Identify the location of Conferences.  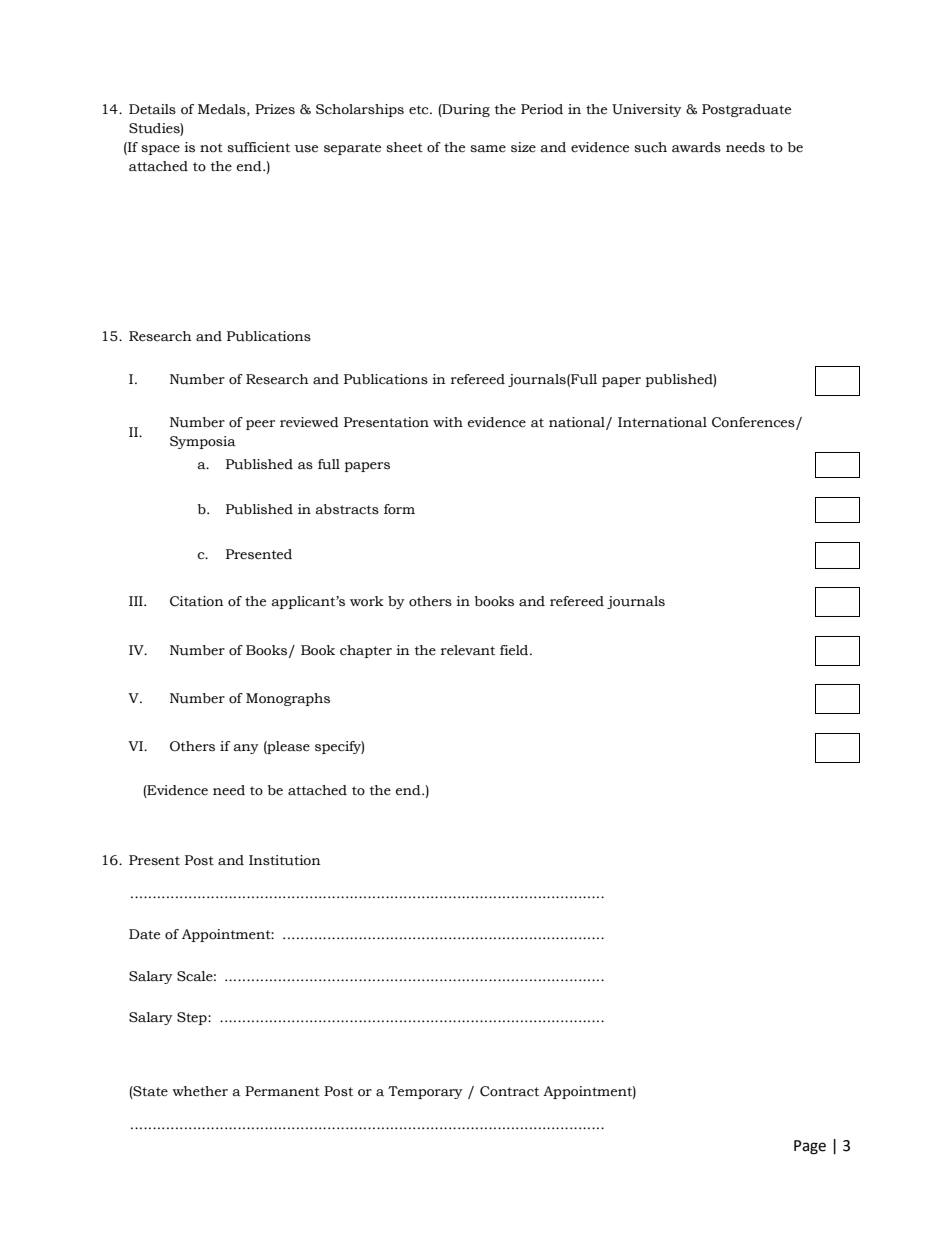
(754, 423).
